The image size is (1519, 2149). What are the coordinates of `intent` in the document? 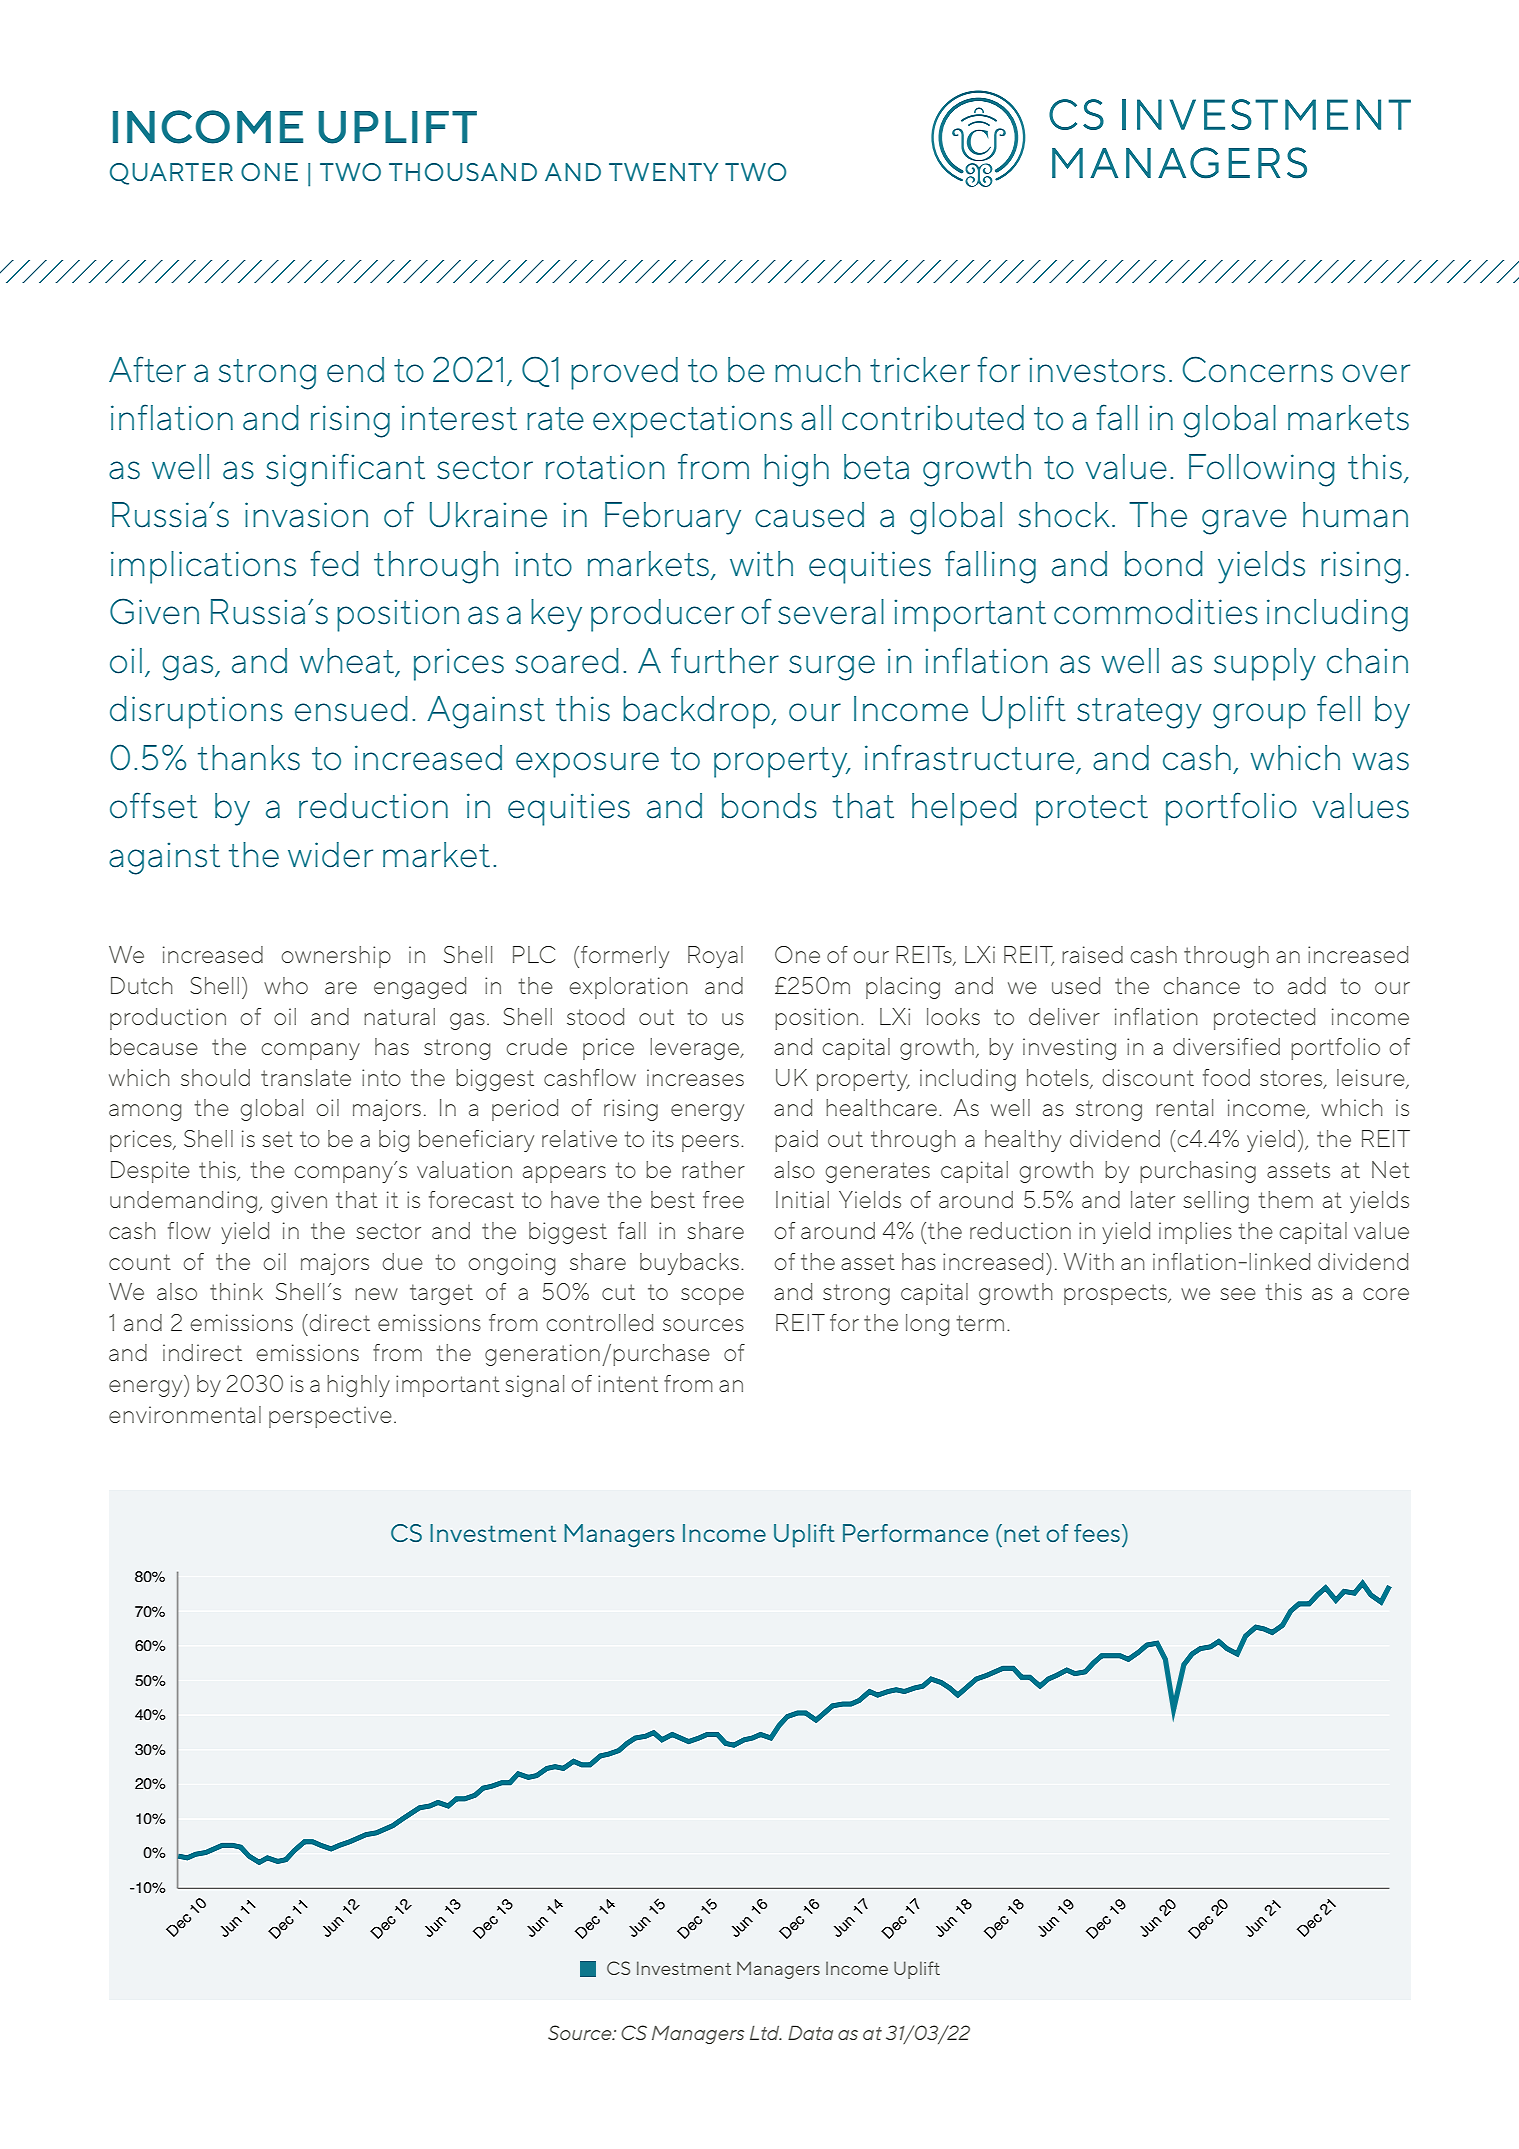 It's located at (628, 1383).
